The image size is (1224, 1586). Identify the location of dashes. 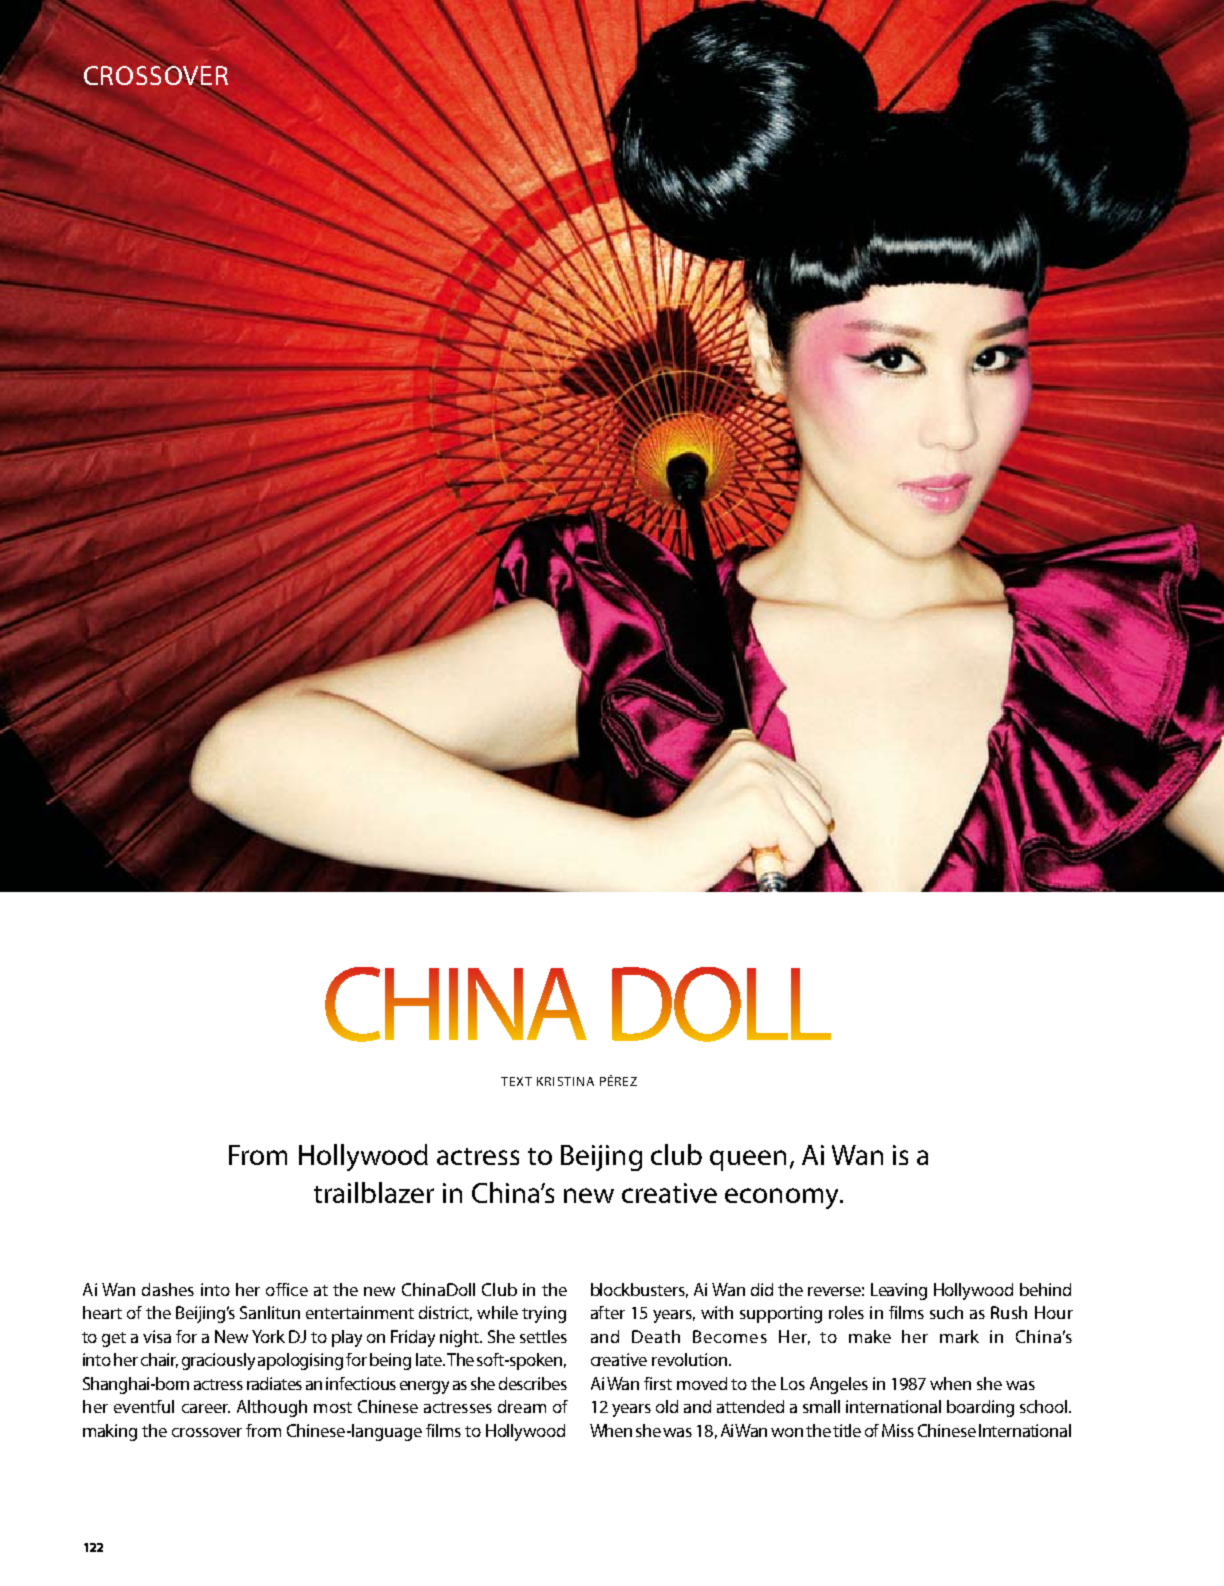
(168, 1289).
